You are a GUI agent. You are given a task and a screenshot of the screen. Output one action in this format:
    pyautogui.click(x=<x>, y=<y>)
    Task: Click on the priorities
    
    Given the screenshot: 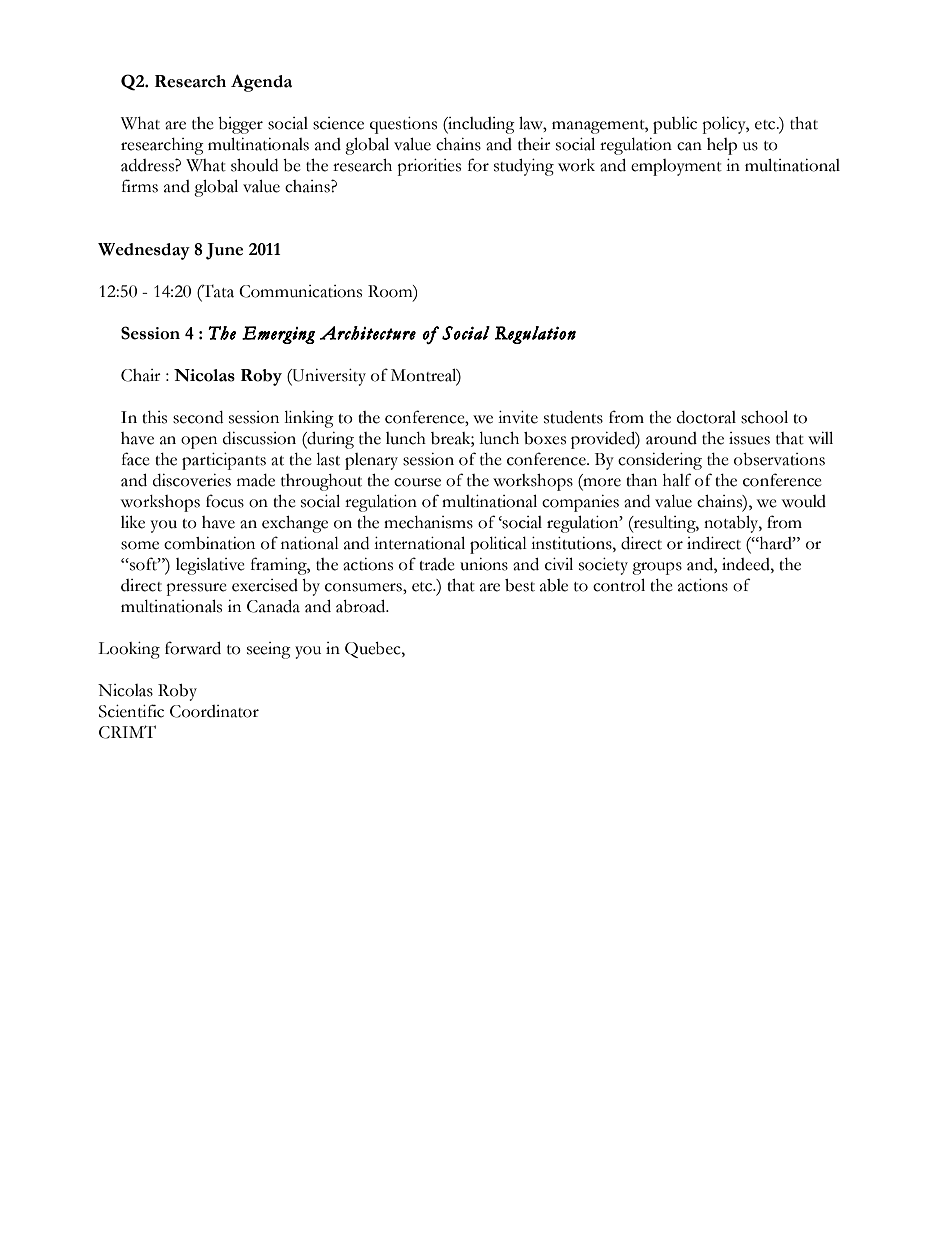 What is the action you would take?
    pyautogui.click(x=429, y=167)
